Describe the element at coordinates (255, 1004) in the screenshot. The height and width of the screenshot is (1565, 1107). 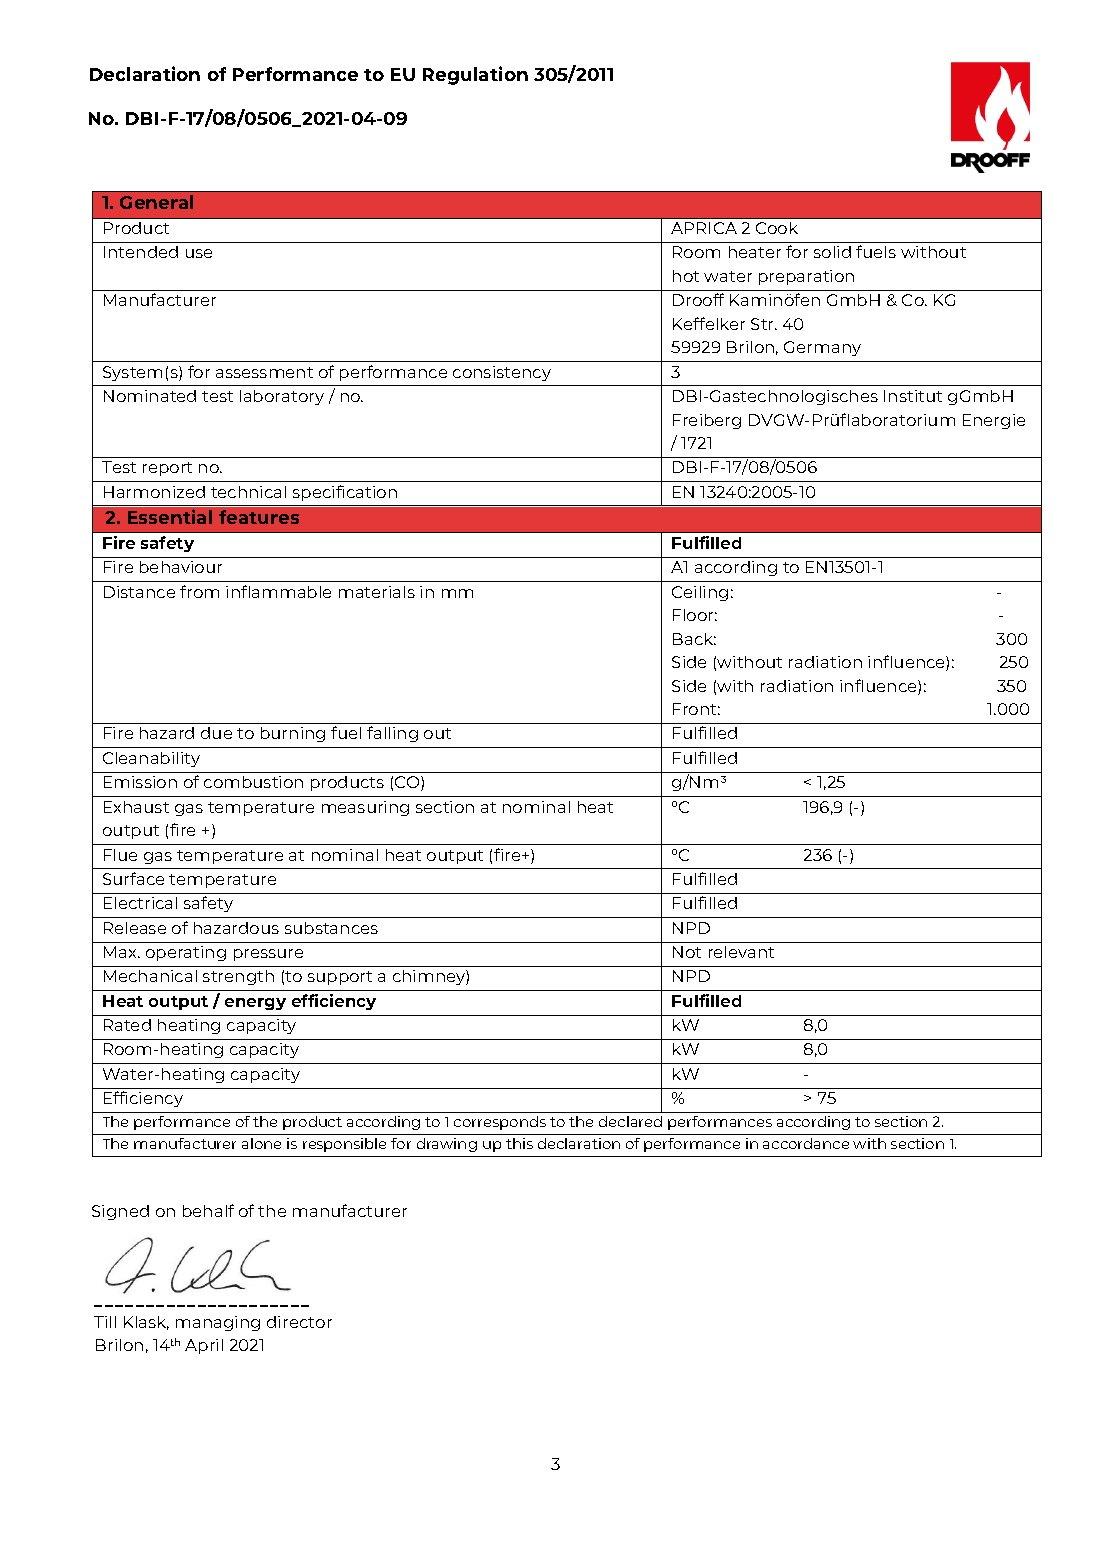
I see `energy` at that location.
